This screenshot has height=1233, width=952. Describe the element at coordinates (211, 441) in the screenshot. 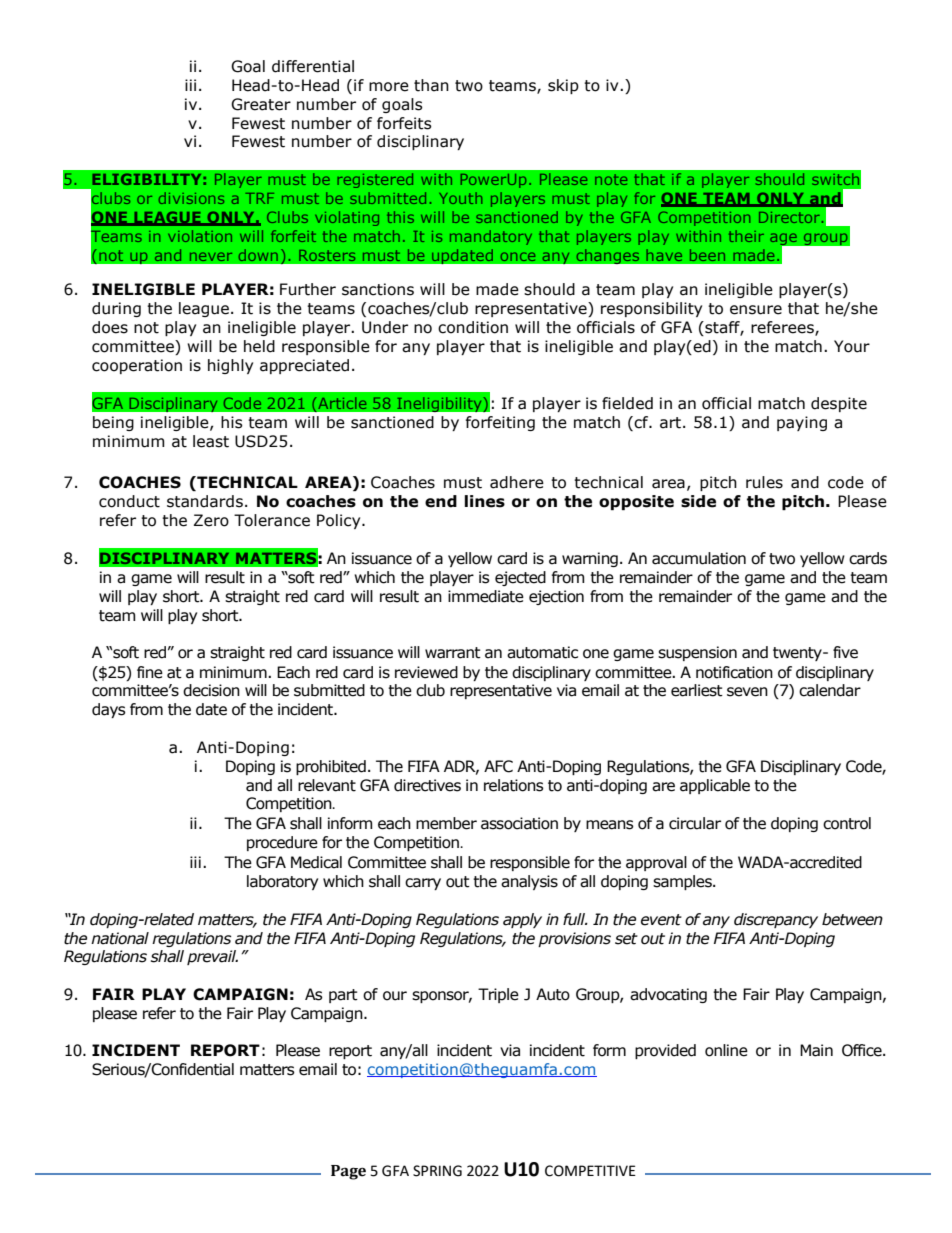

I see `least` at that location.
